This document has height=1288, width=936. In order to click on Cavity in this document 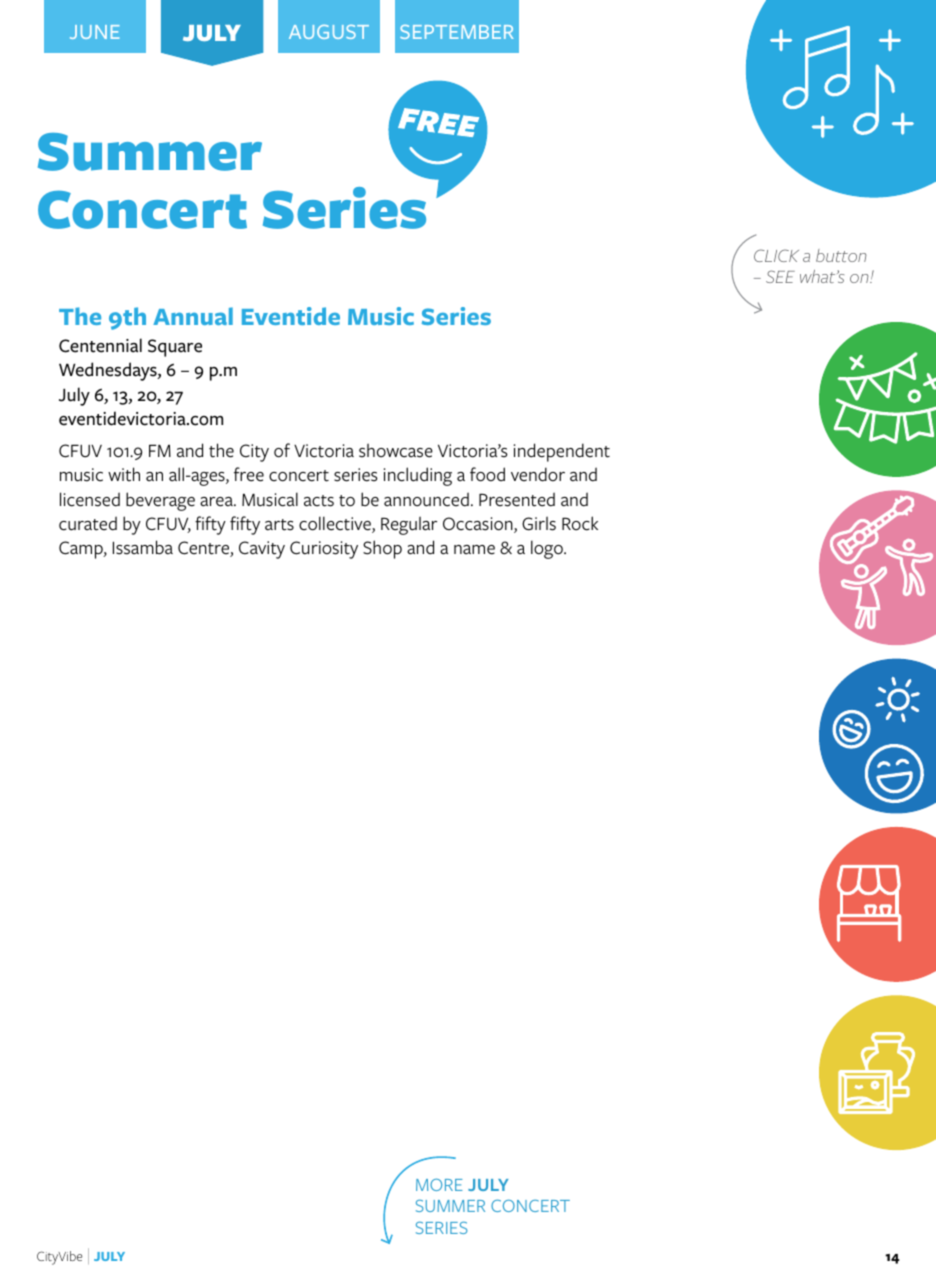, I will do `click(262, 550)`.
